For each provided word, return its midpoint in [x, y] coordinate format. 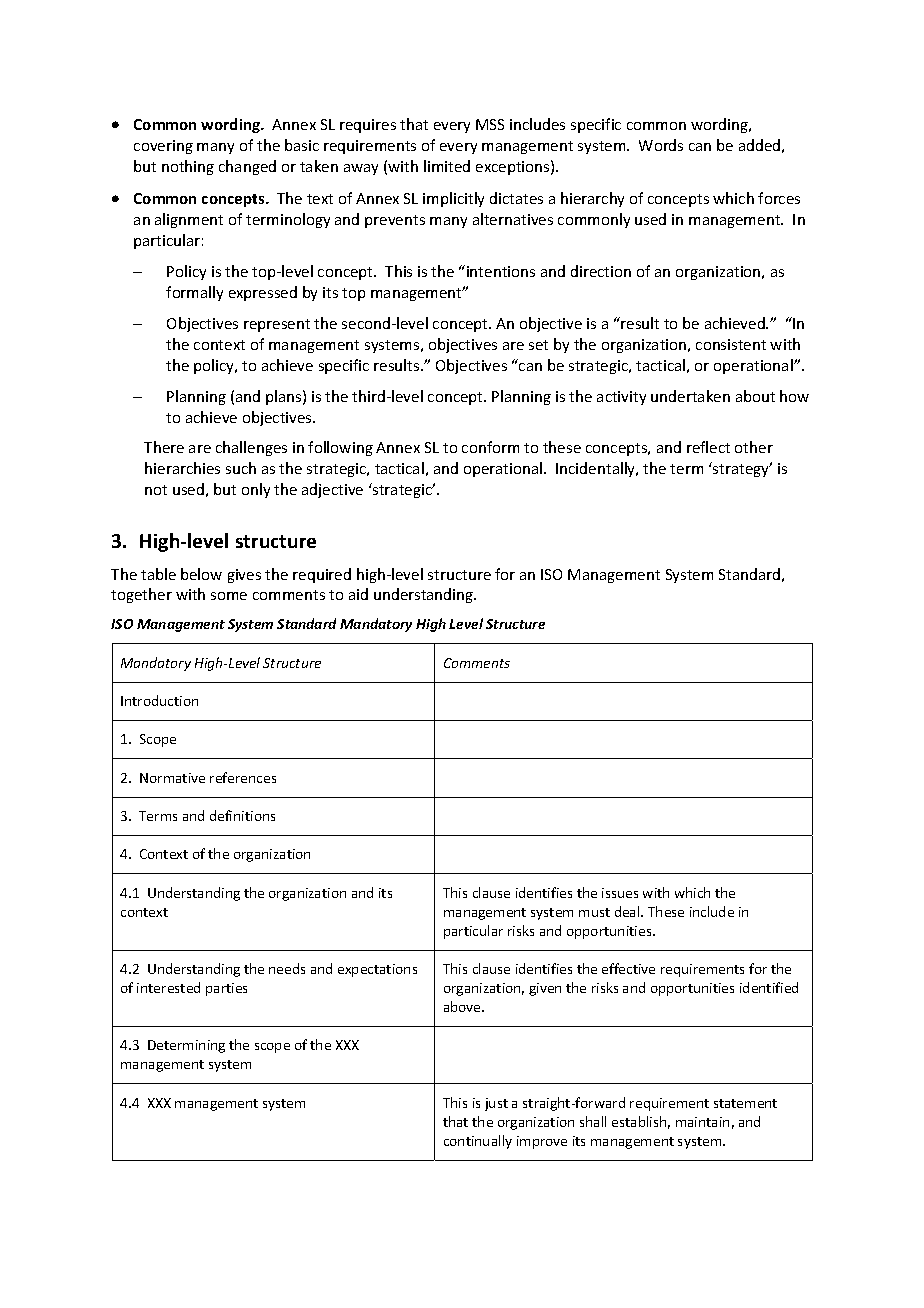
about [755, 396]
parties [226, 989]
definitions [242, 815]
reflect [708, 447]
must [594, 912]
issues [620, 893]
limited [447, 166]
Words [661, 145]
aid [358, 594]
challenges [251, 448]
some [229, 596]
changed [247, 167]
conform [490, 447]
